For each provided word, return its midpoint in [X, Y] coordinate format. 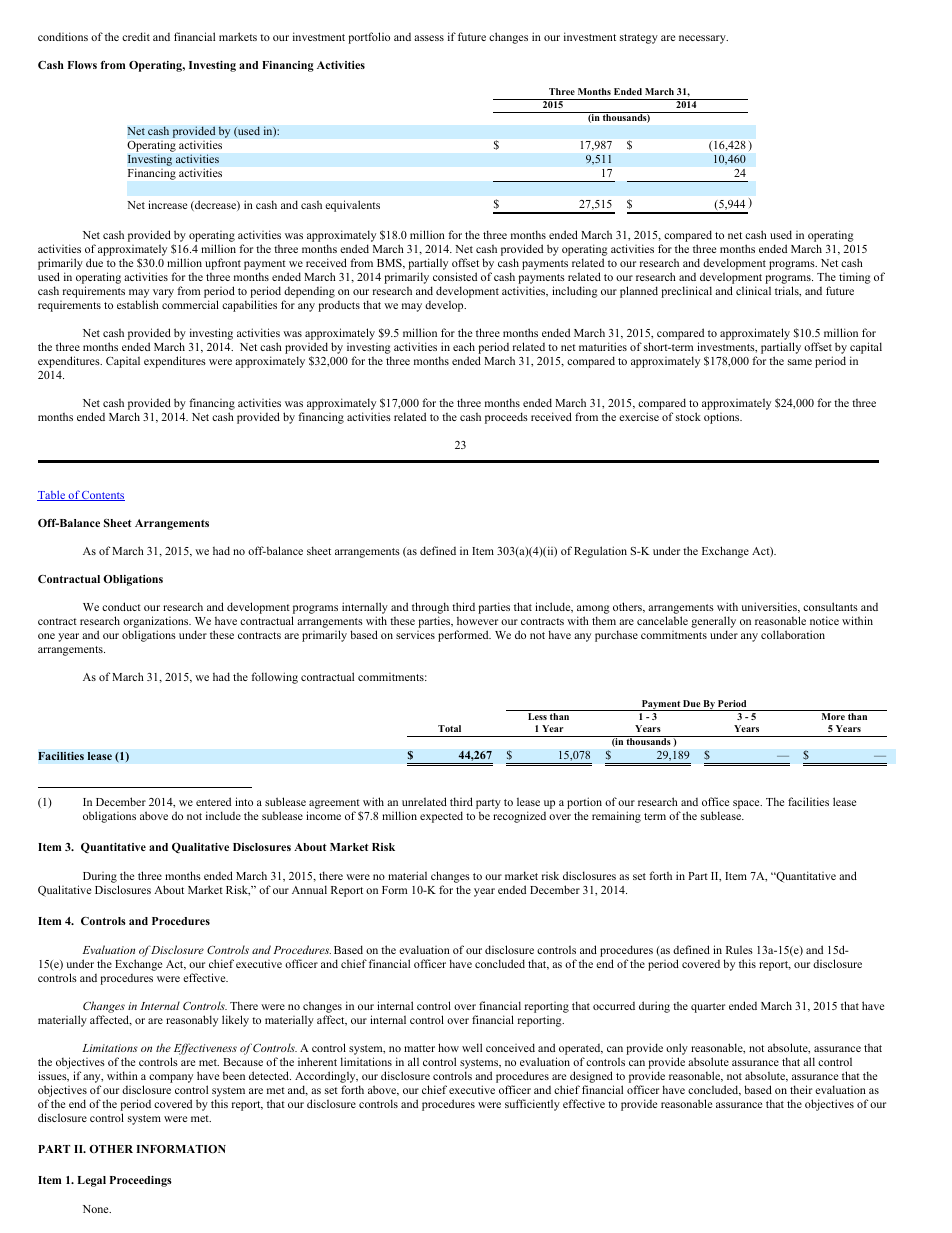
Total [449, 728]
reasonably [192, 1021]
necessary [703, 39]
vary [163, 295]
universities [770, 607]
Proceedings [141, 1181]
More [833, 716]
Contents [102, 496]
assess [429, 38]
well [472, 1047]
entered [213, 801]
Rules [739, 949]
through [430, 608]
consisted [455, 276]
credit [136, 36]
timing [855, 278]
